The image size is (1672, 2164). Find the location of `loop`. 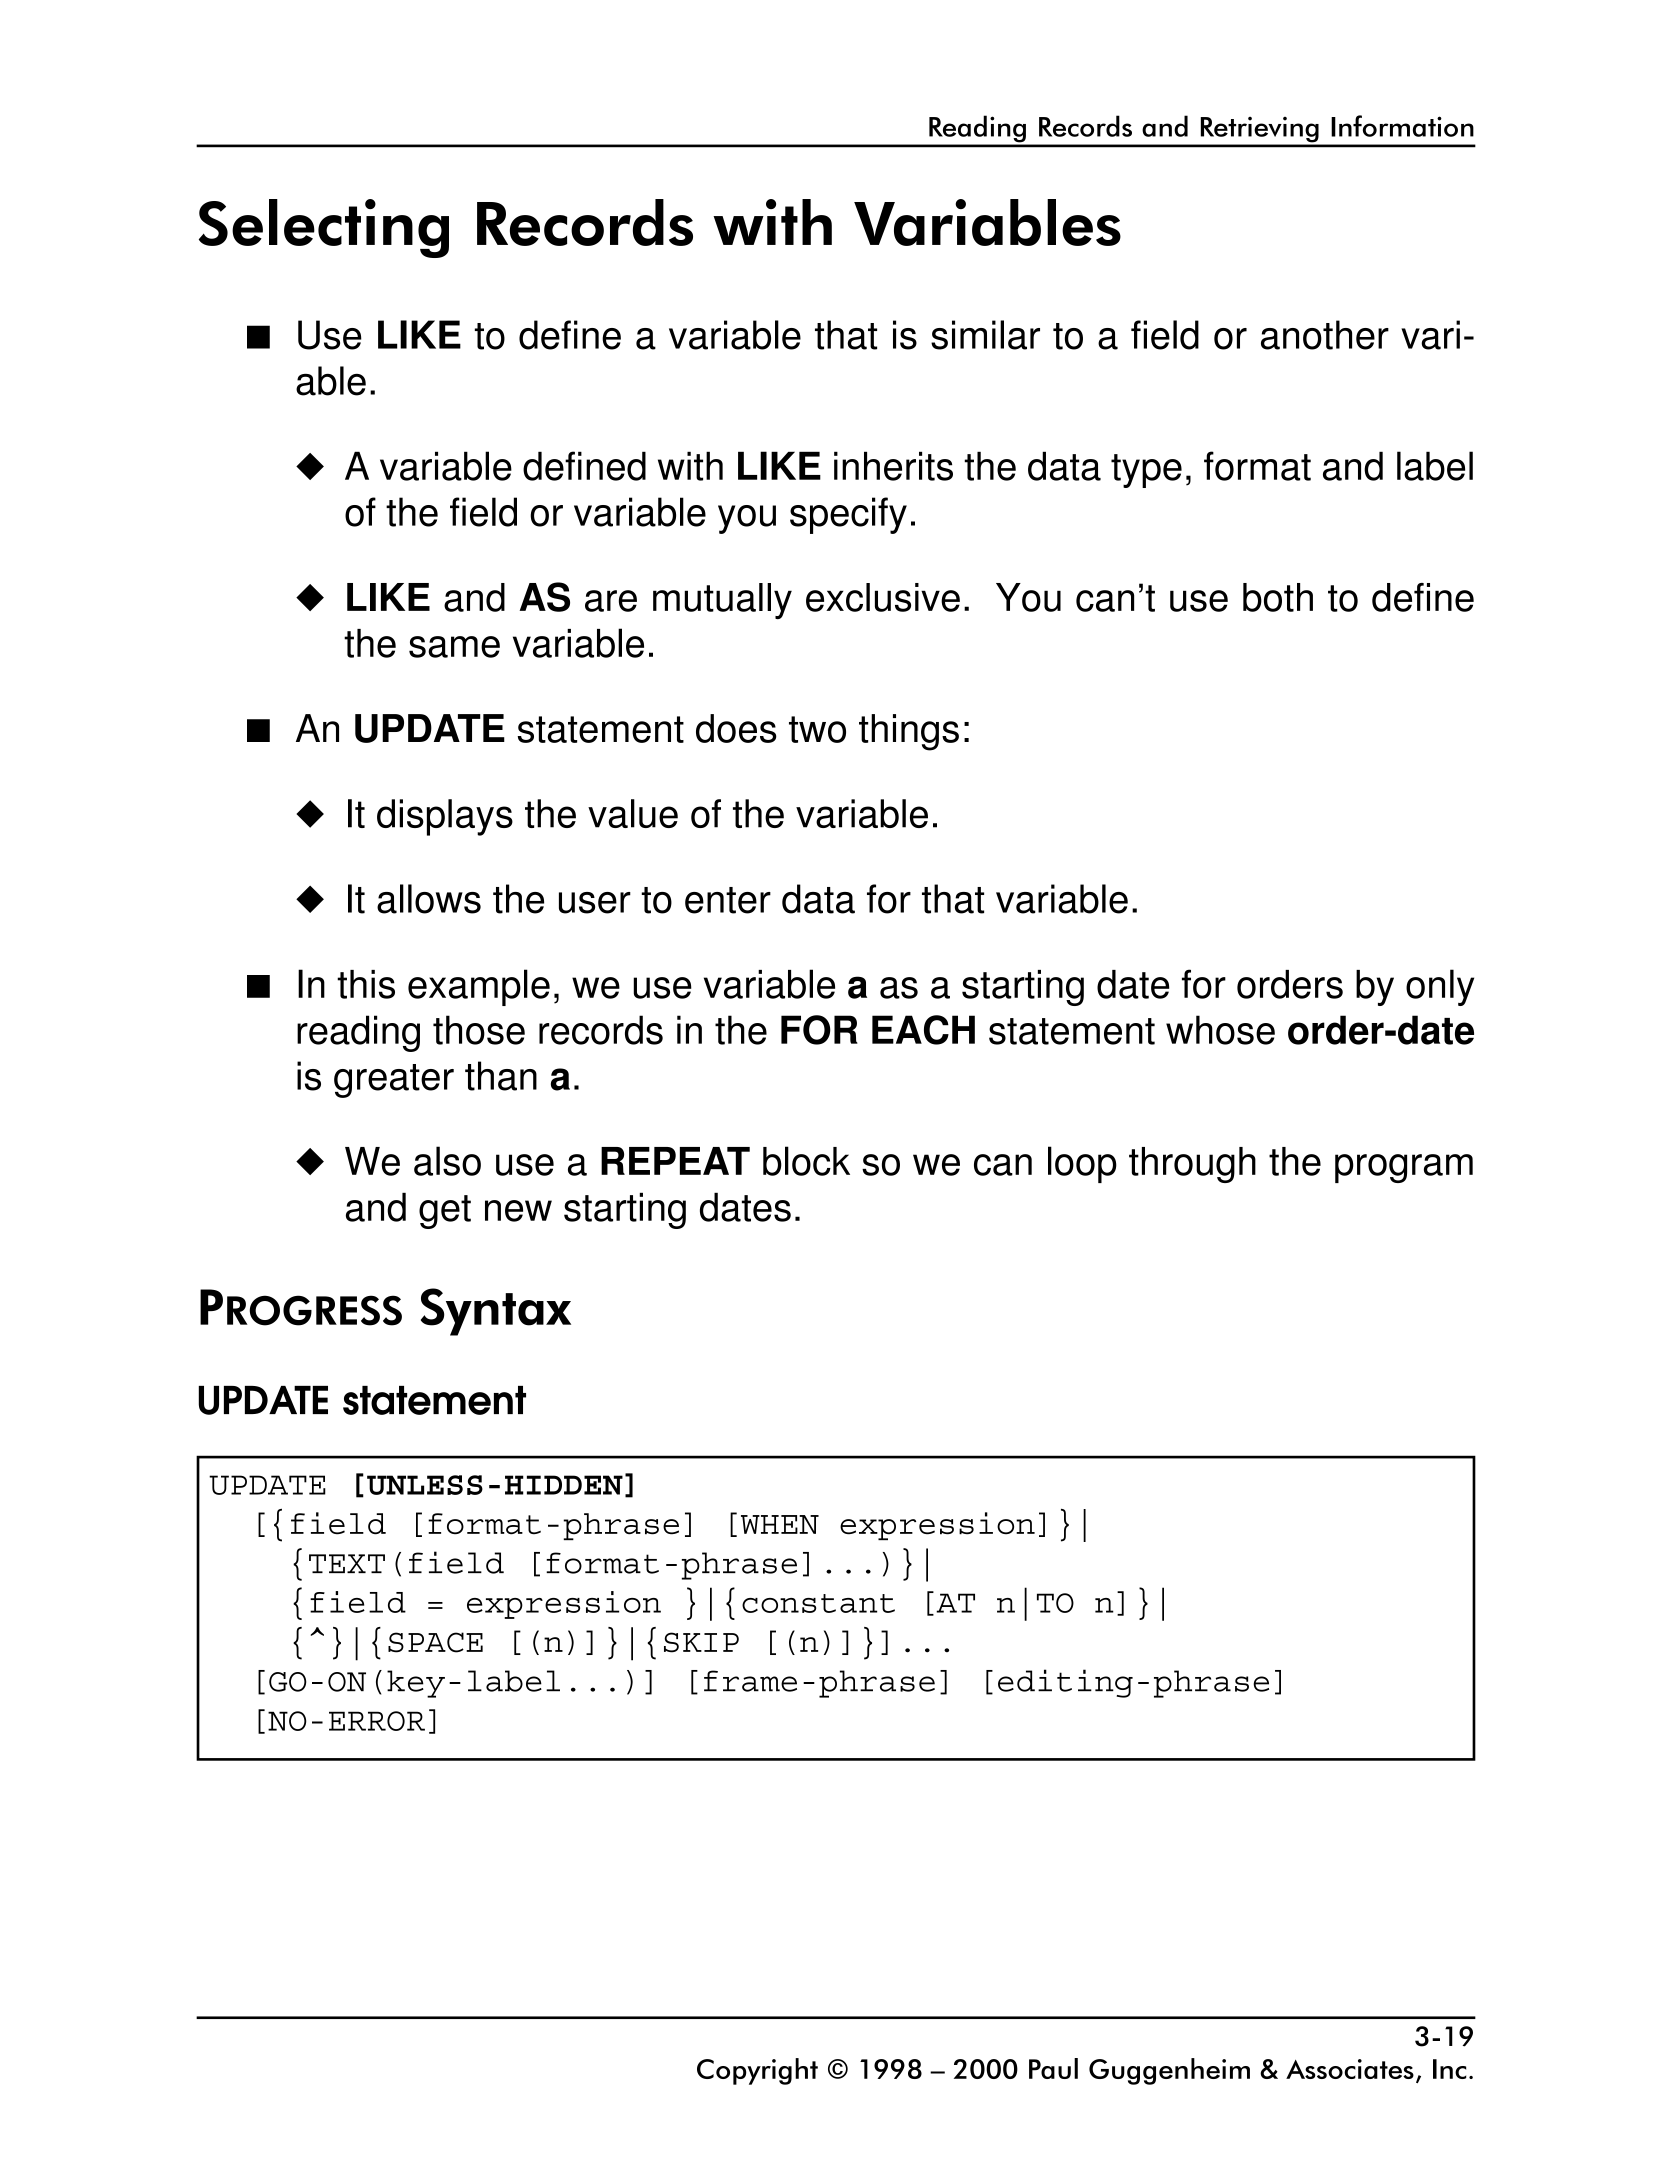

loop is located at coordinates (1082, 1164).
